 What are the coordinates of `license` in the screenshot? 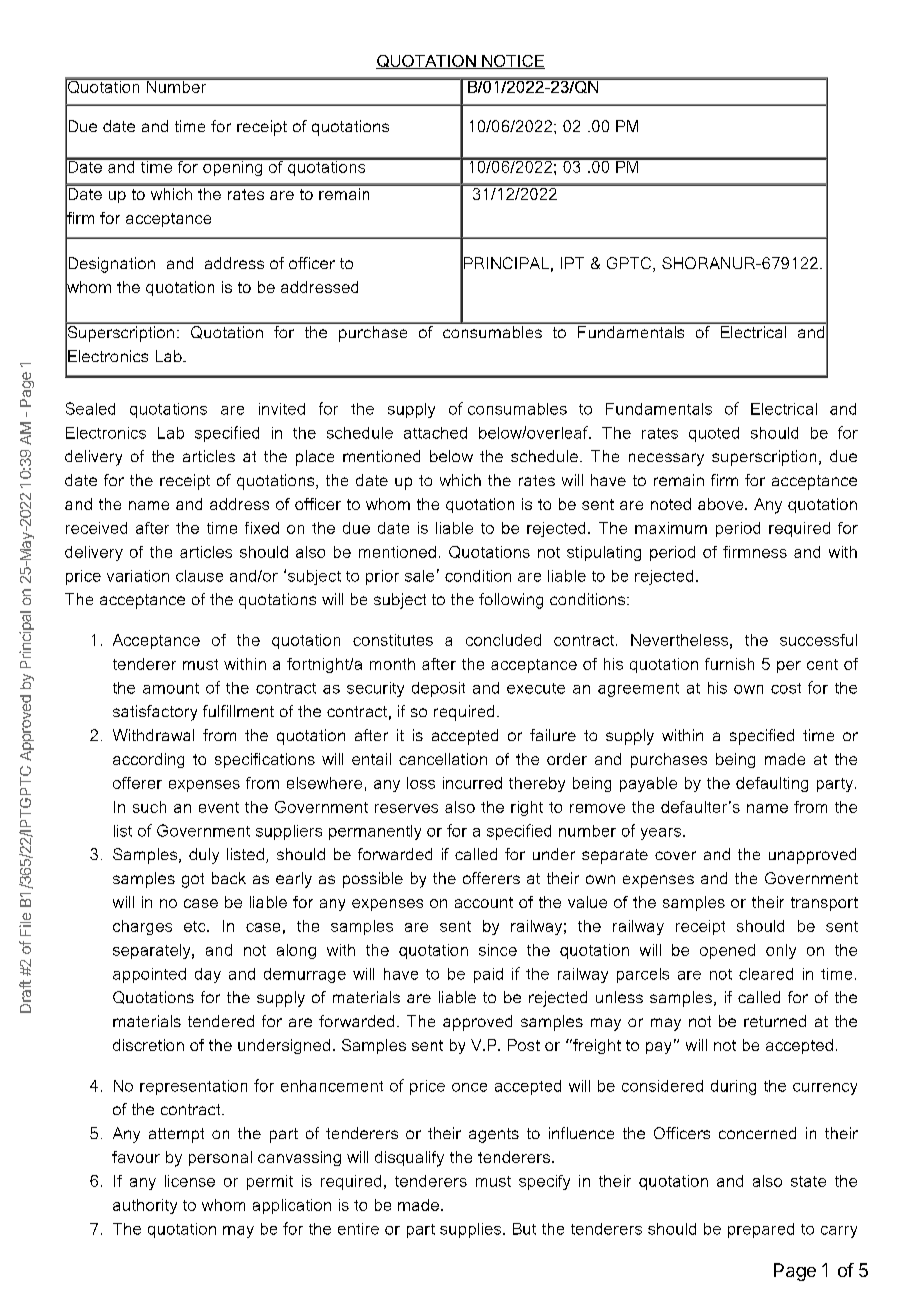 It's located at (190, 1181).
